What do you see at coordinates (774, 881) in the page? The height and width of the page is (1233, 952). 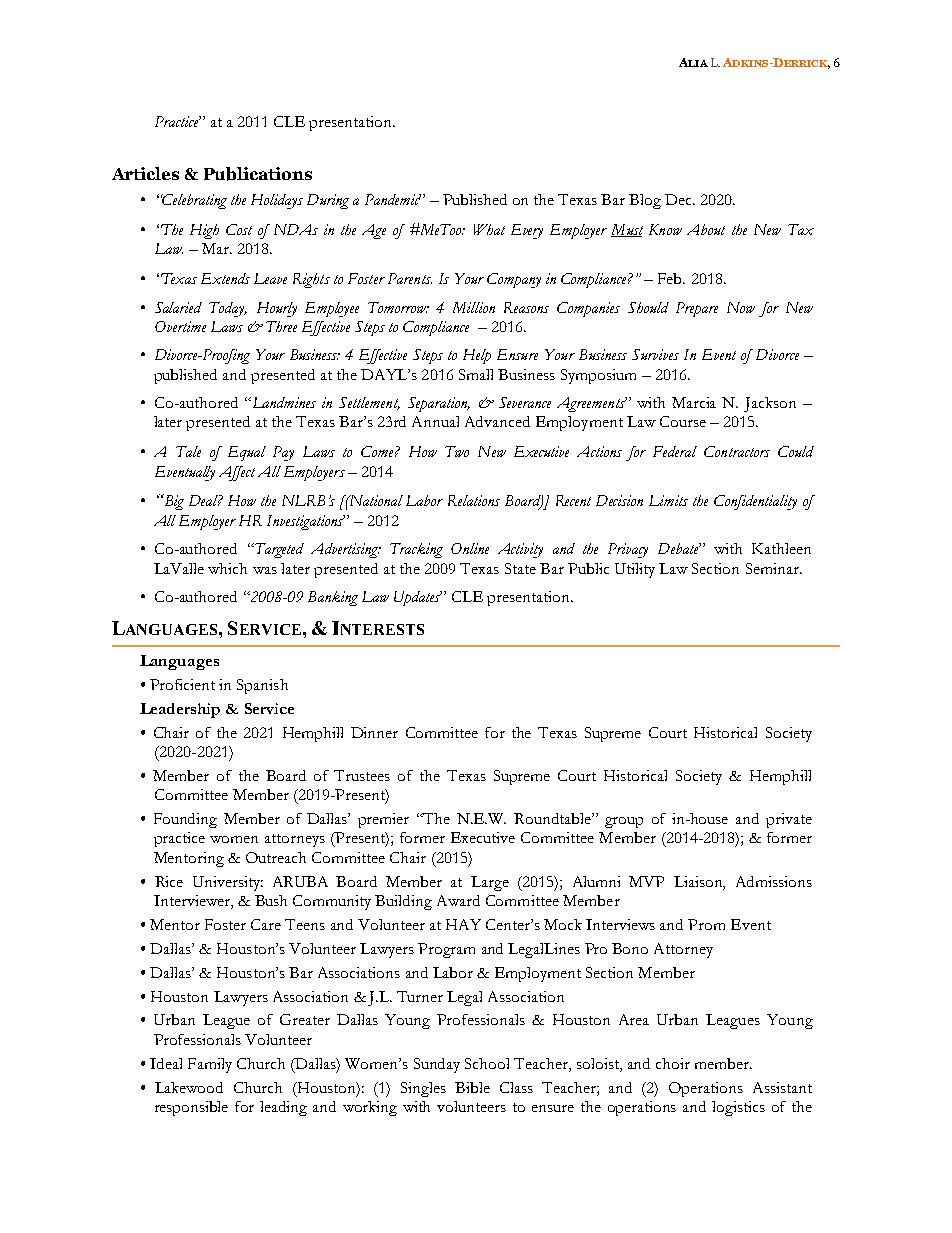 I see `Admissions` at bounding box center [774, 881].
